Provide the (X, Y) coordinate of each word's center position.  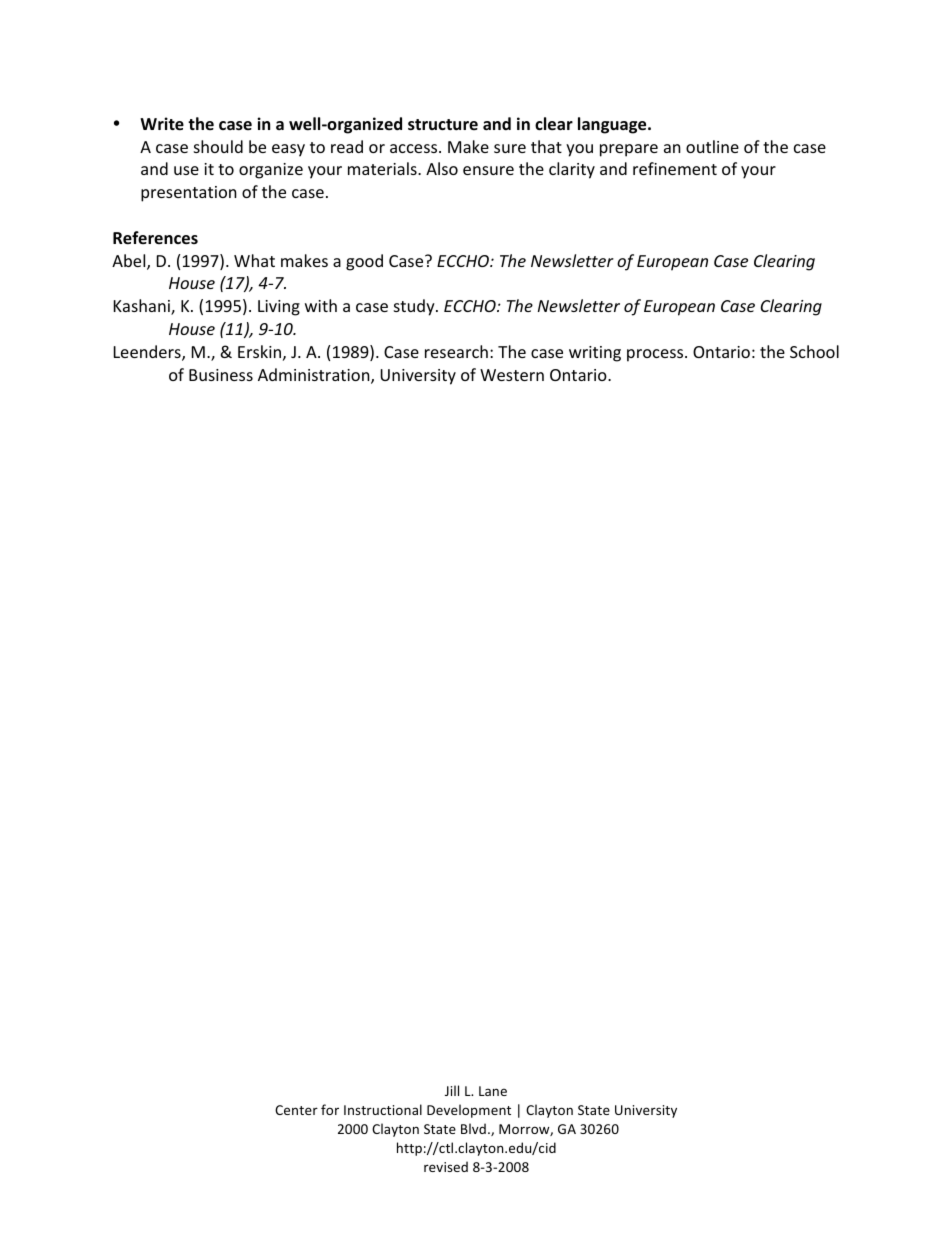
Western (512, 375)
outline (712, 146)
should (218, 146)
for (330, 1109)
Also (442, 168)
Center (296, 1110)
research (456, 351)
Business (221, 375)
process (656, 355)
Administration (315, 376)
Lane (493, 1091)
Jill (452, 1090)
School (814, 351)
